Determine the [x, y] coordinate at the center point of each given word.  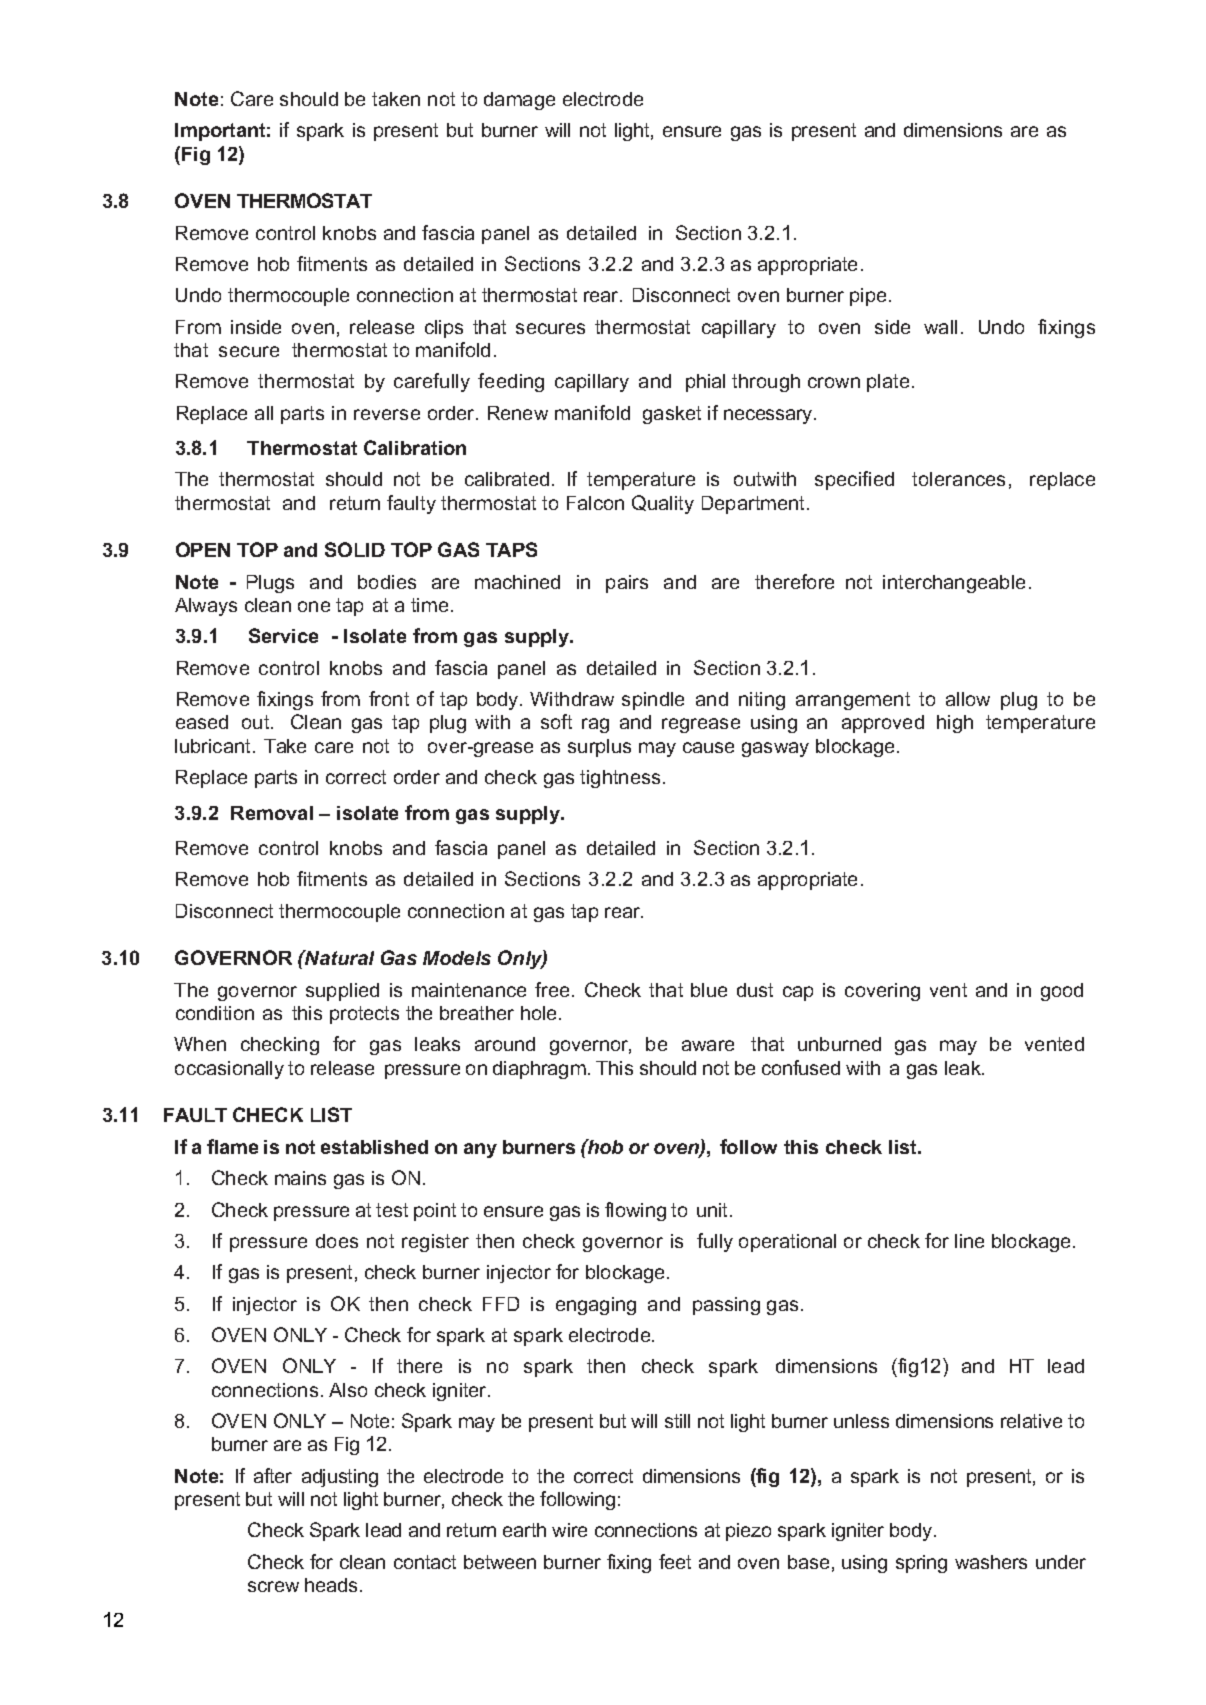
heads [331, 1585]
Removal [272, 813]
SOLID [355, 549]
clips [444, 329]
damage [519, 101]
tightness [620, 779]
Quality [663, 504]
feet [675, 1561]
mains [300, 1178]
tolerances [958, 479]
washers [991, 1562]
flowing [635, 1211]
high [955, 724]
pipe [868, 297]
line [969, 1241]
